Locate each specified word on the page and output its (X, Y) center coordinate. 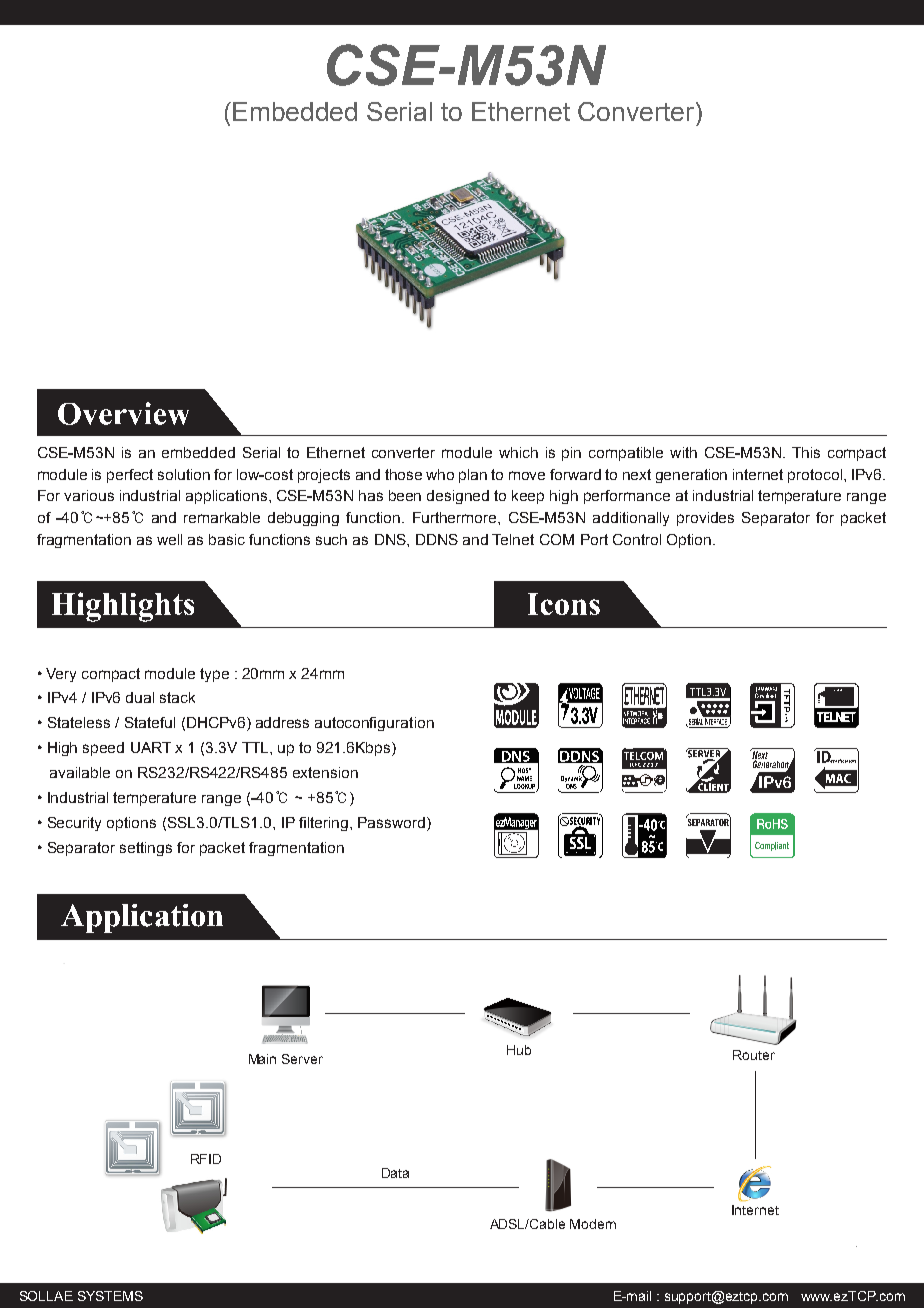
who (440, 474)
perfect (130, 476)
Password (393, 822)
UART (151, 747)
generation (691, 476)
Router (754, 1055)
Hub (519, 1050)
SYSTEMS (110, 1296)
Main (262, 1059)
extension (325, 772)
